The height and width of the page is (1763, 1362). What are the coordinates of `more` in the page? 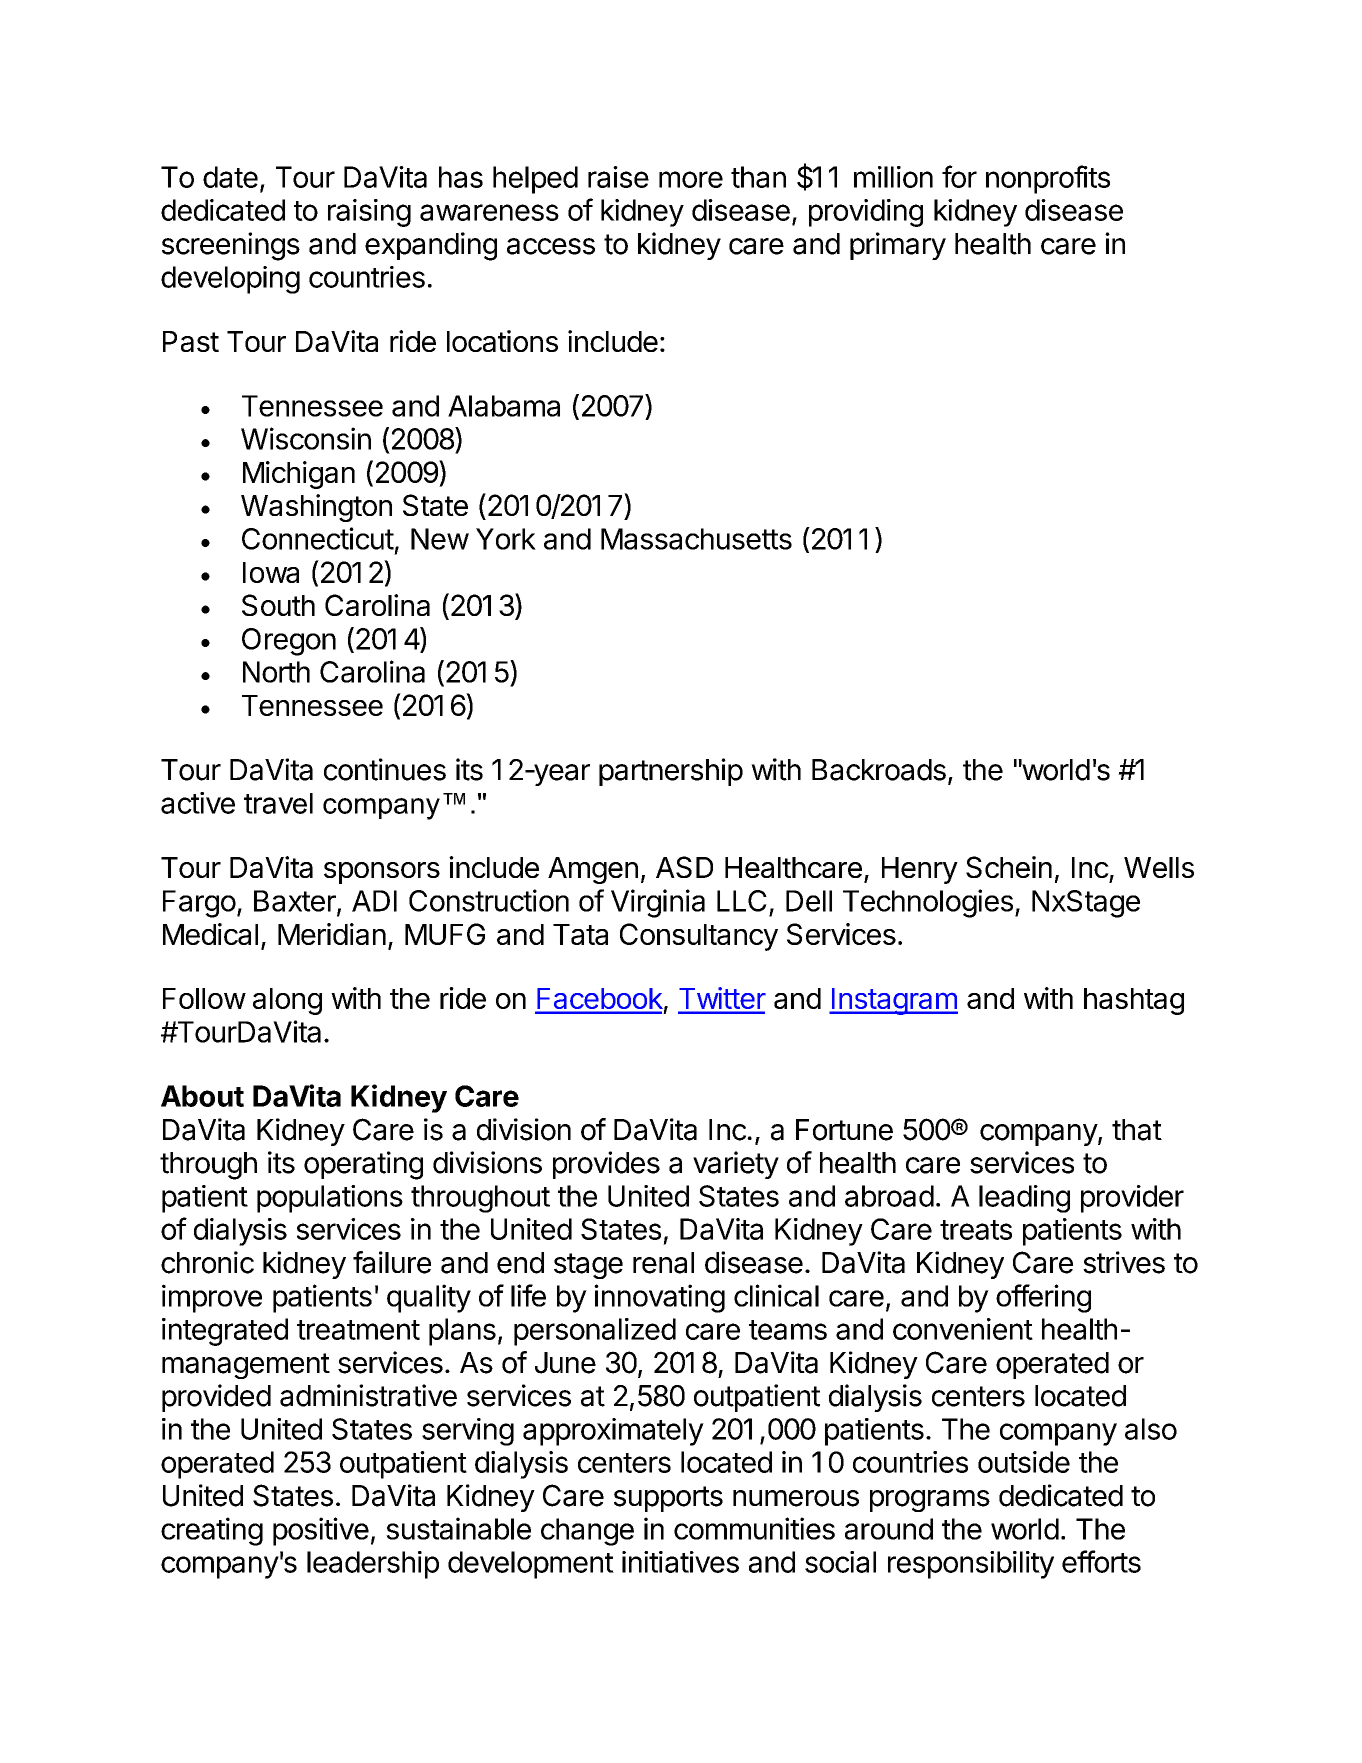 It's located at (691, 179).
